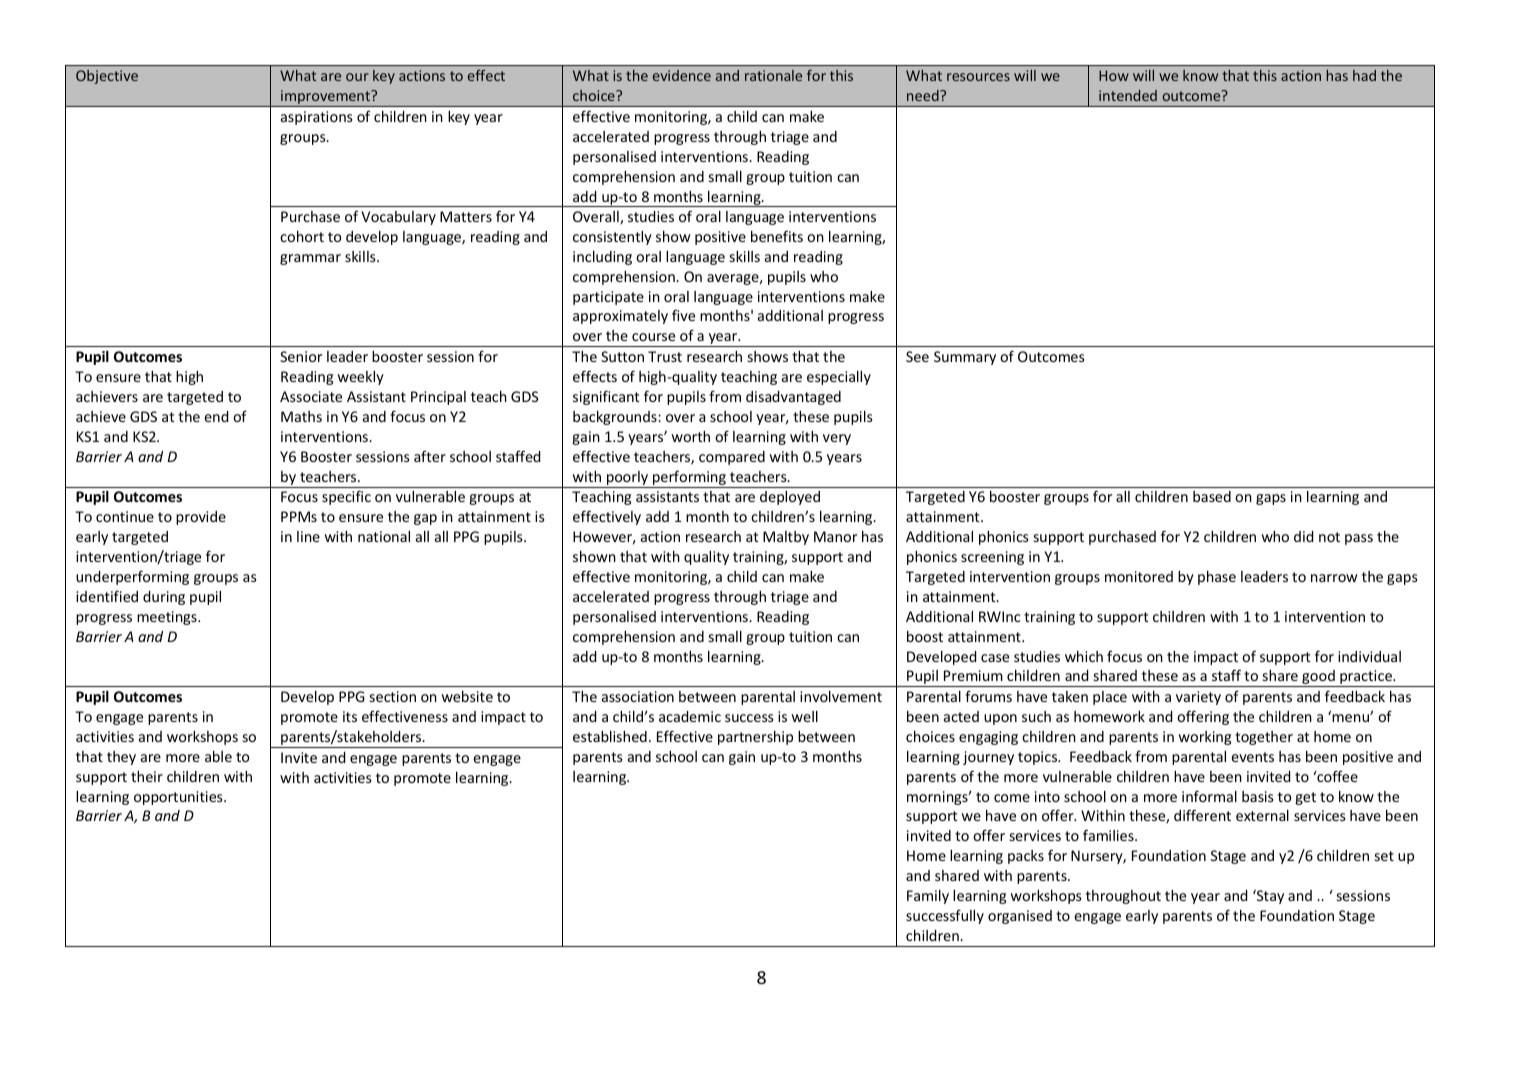 The width and height of the image is (1523, 1077). What do you see at coordinates (317, 118) in the image?
I see `aspirations` at bounding box center [317, 118].
